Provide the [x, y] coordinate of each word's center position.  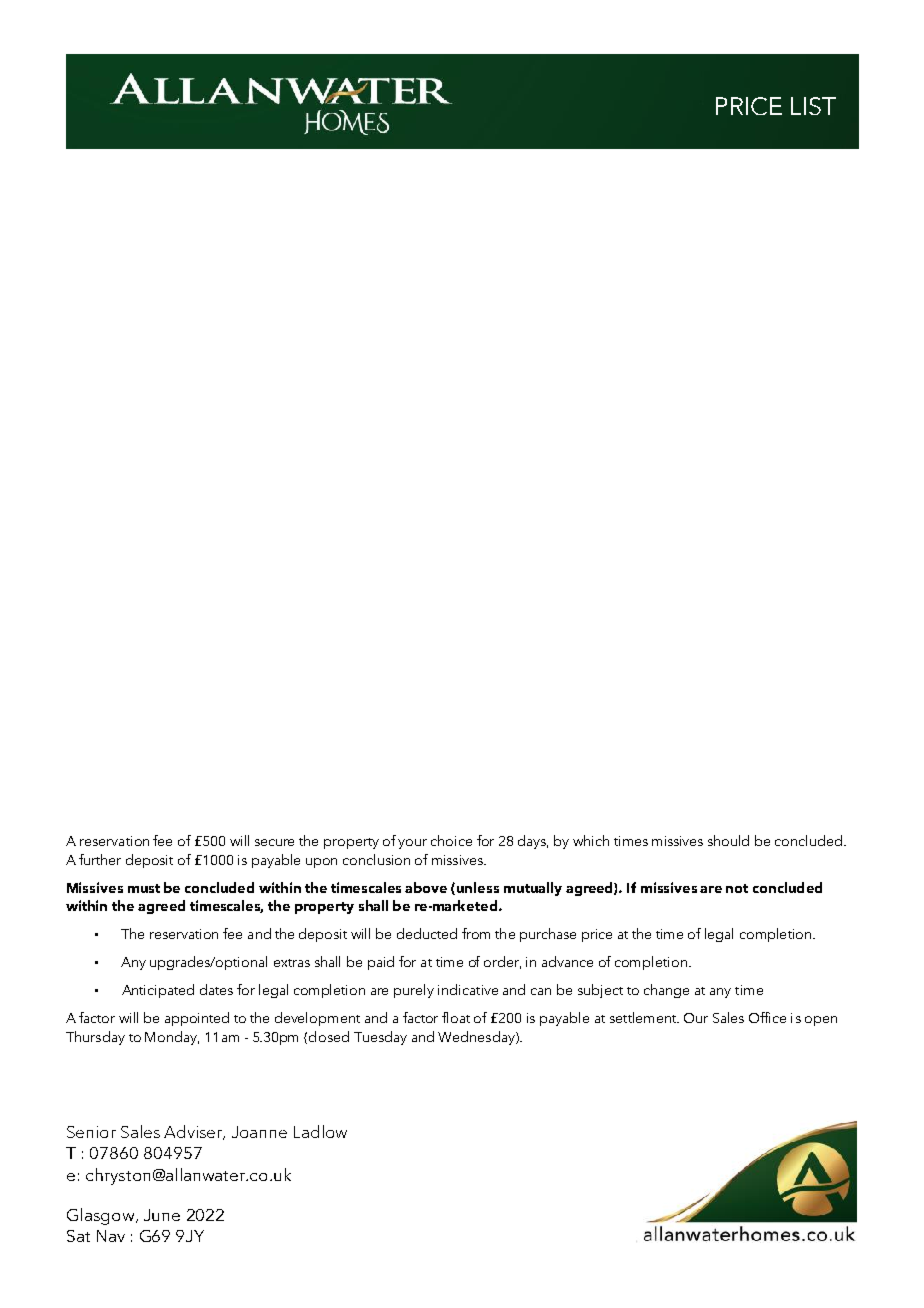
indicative [468, 989]
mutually [533, 889]
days [533, 842]
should [728, 840]
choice [451, 840]
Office [767, 1017]
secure [274, 842]
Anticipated [158, 991]
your [412, 844]
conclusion [376, 859]
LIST [813, 106]
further [100, 859]
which [591, 840]
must [144, 888]
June [162, 1215]
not [737, 888]
